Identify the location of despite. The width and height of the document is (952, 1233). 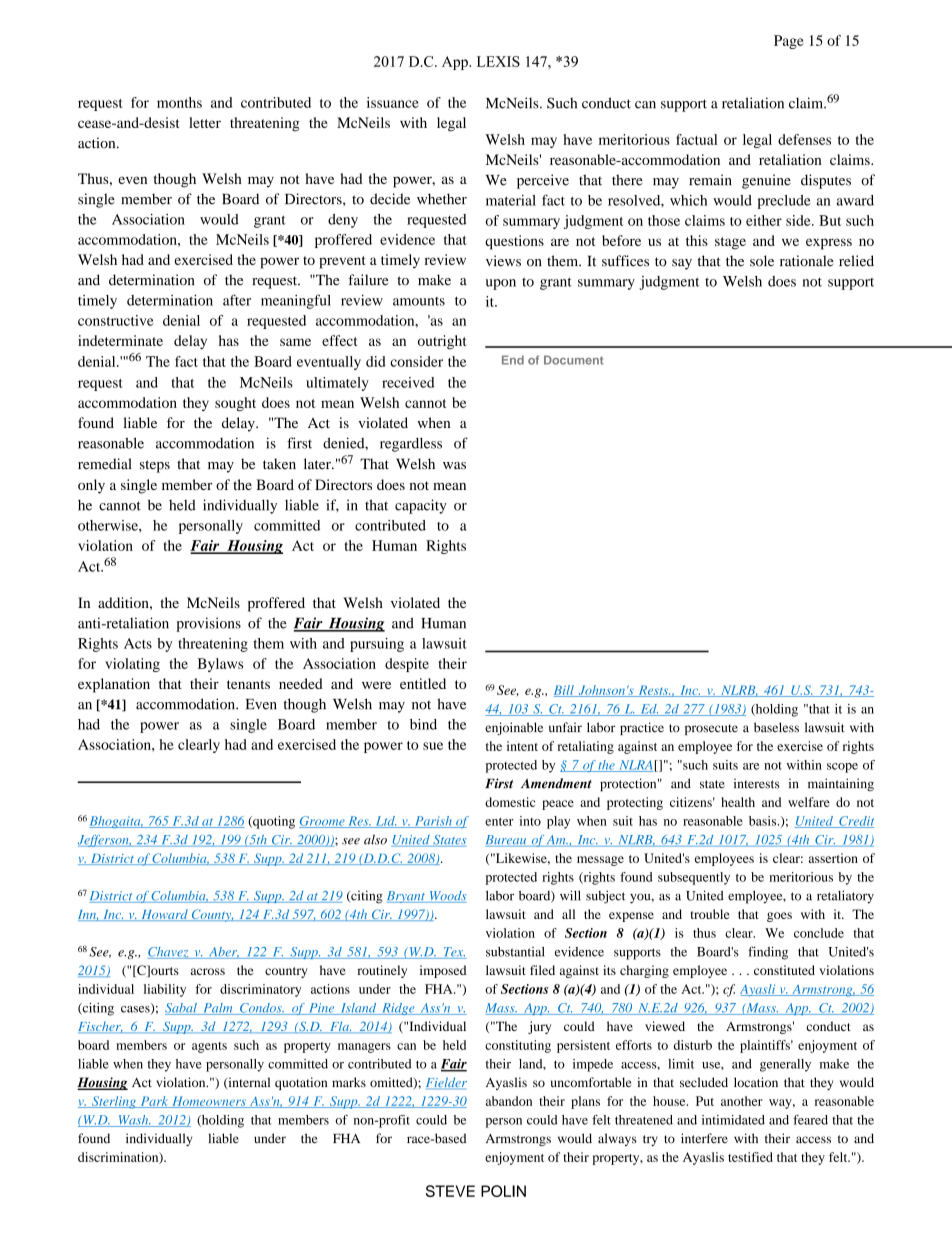
(407, 665).
